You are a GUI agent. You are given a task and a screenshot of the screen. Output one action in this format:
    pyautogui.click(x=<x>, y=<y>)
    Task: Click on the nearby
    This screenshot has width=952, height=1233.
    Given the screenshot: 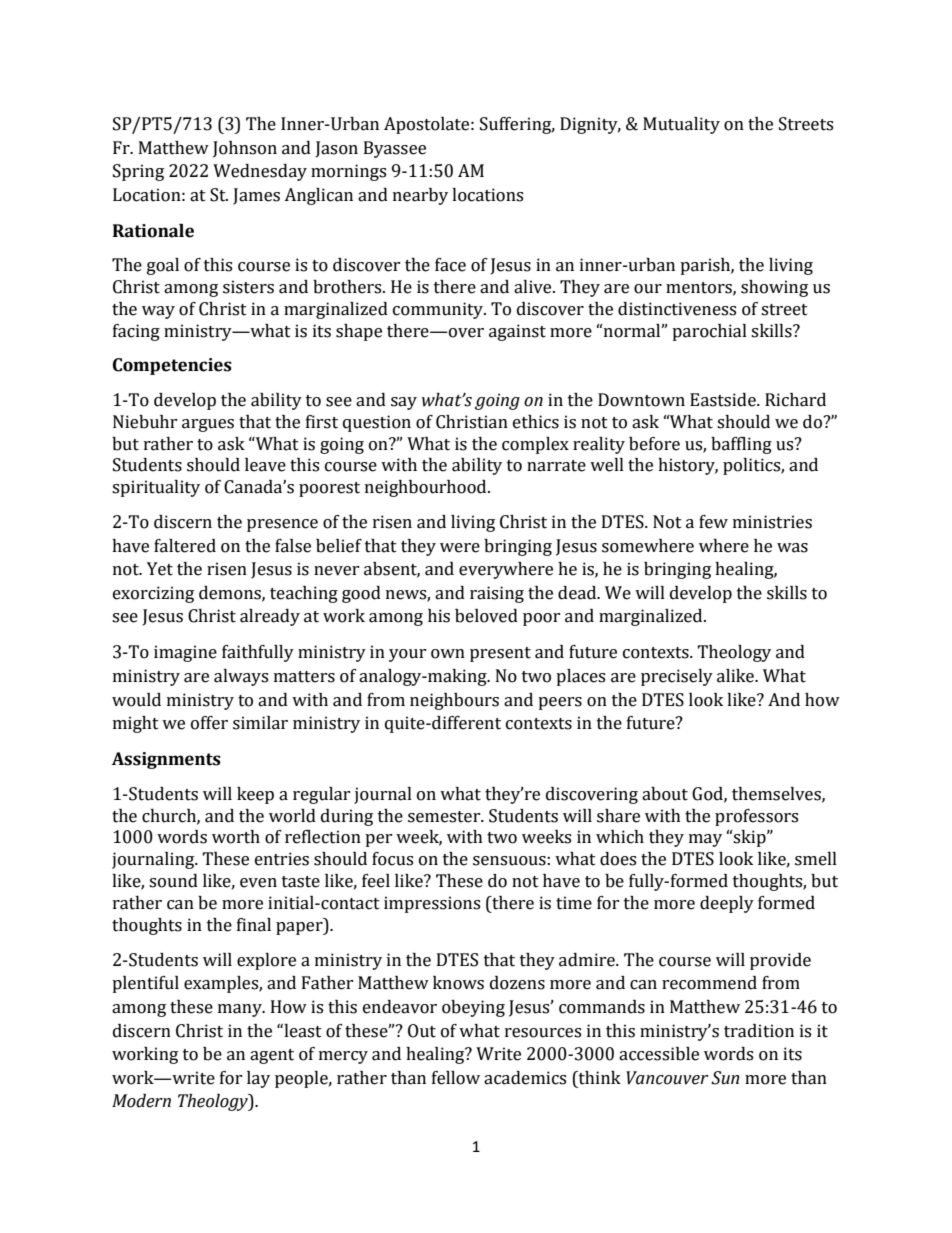 What is the action you would take?
    pyautogui.click(x=420, y=196)
